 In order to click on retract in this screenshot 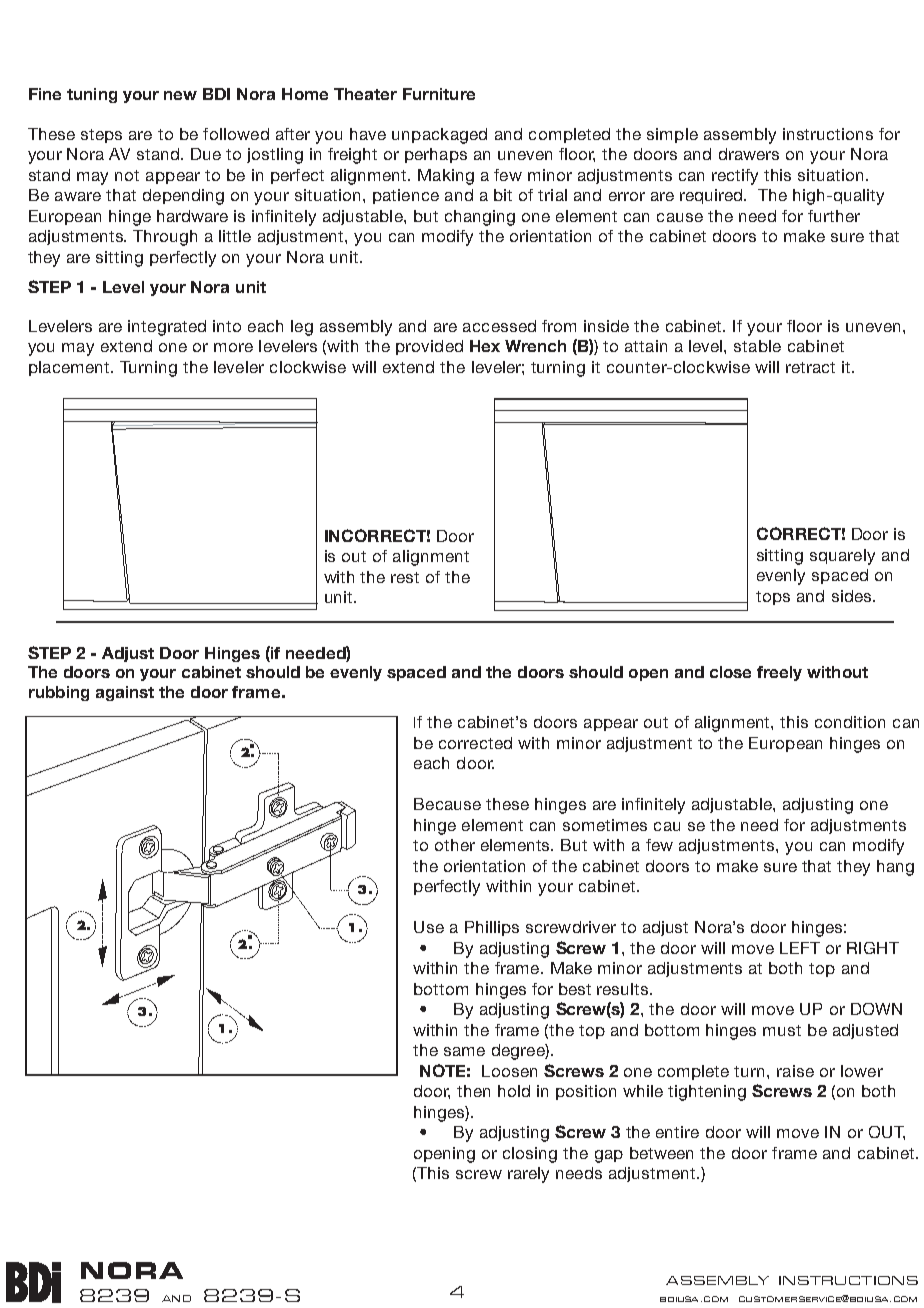, I will do `click(810, 367)`.
